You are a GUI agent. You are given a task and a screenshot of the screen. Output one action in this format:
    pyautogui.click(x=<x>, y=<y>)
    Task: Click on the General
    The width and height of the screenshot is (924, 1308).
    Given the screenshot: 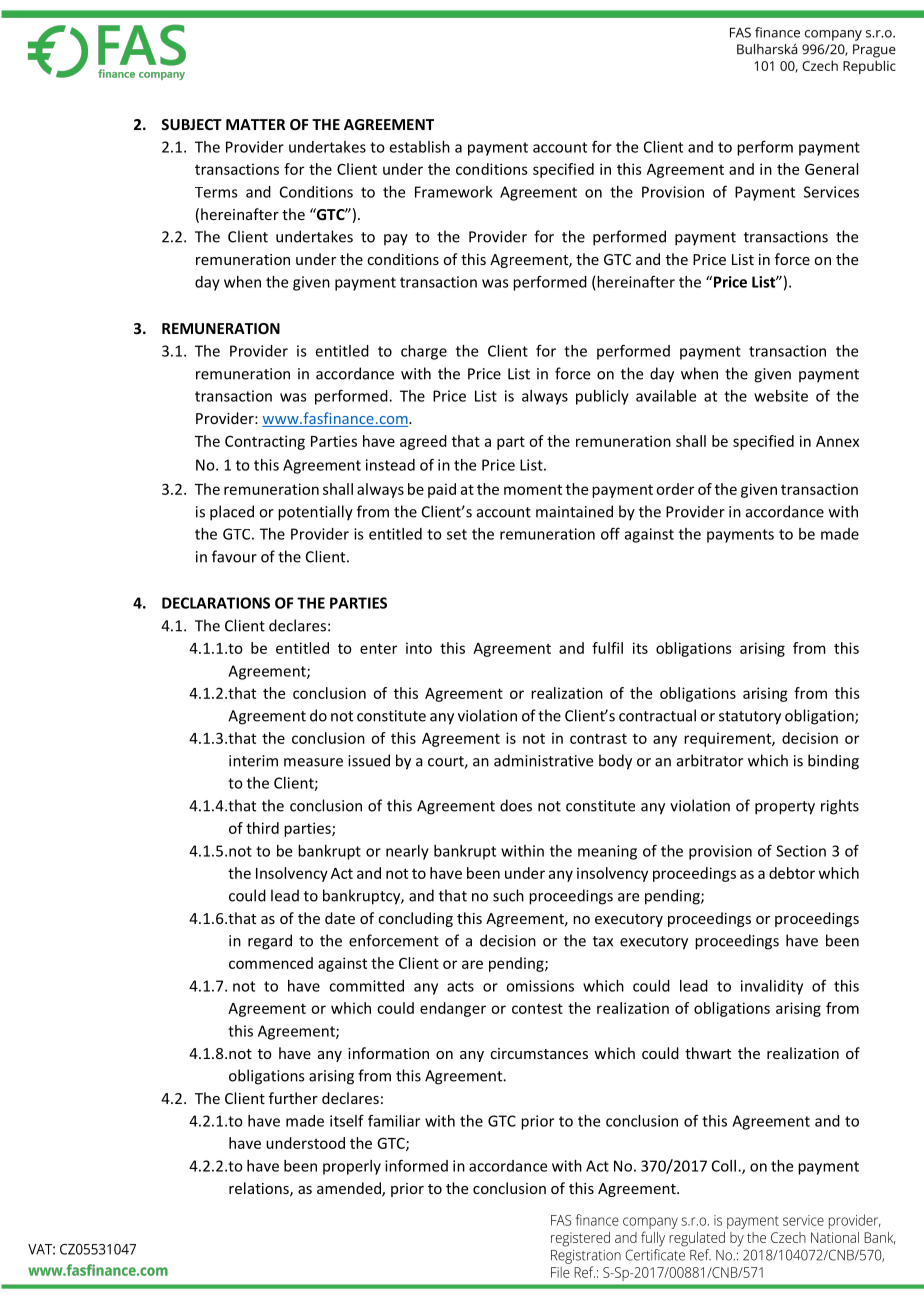 What is the action you would take?
    pyautogui.click(x=831, y=169)
